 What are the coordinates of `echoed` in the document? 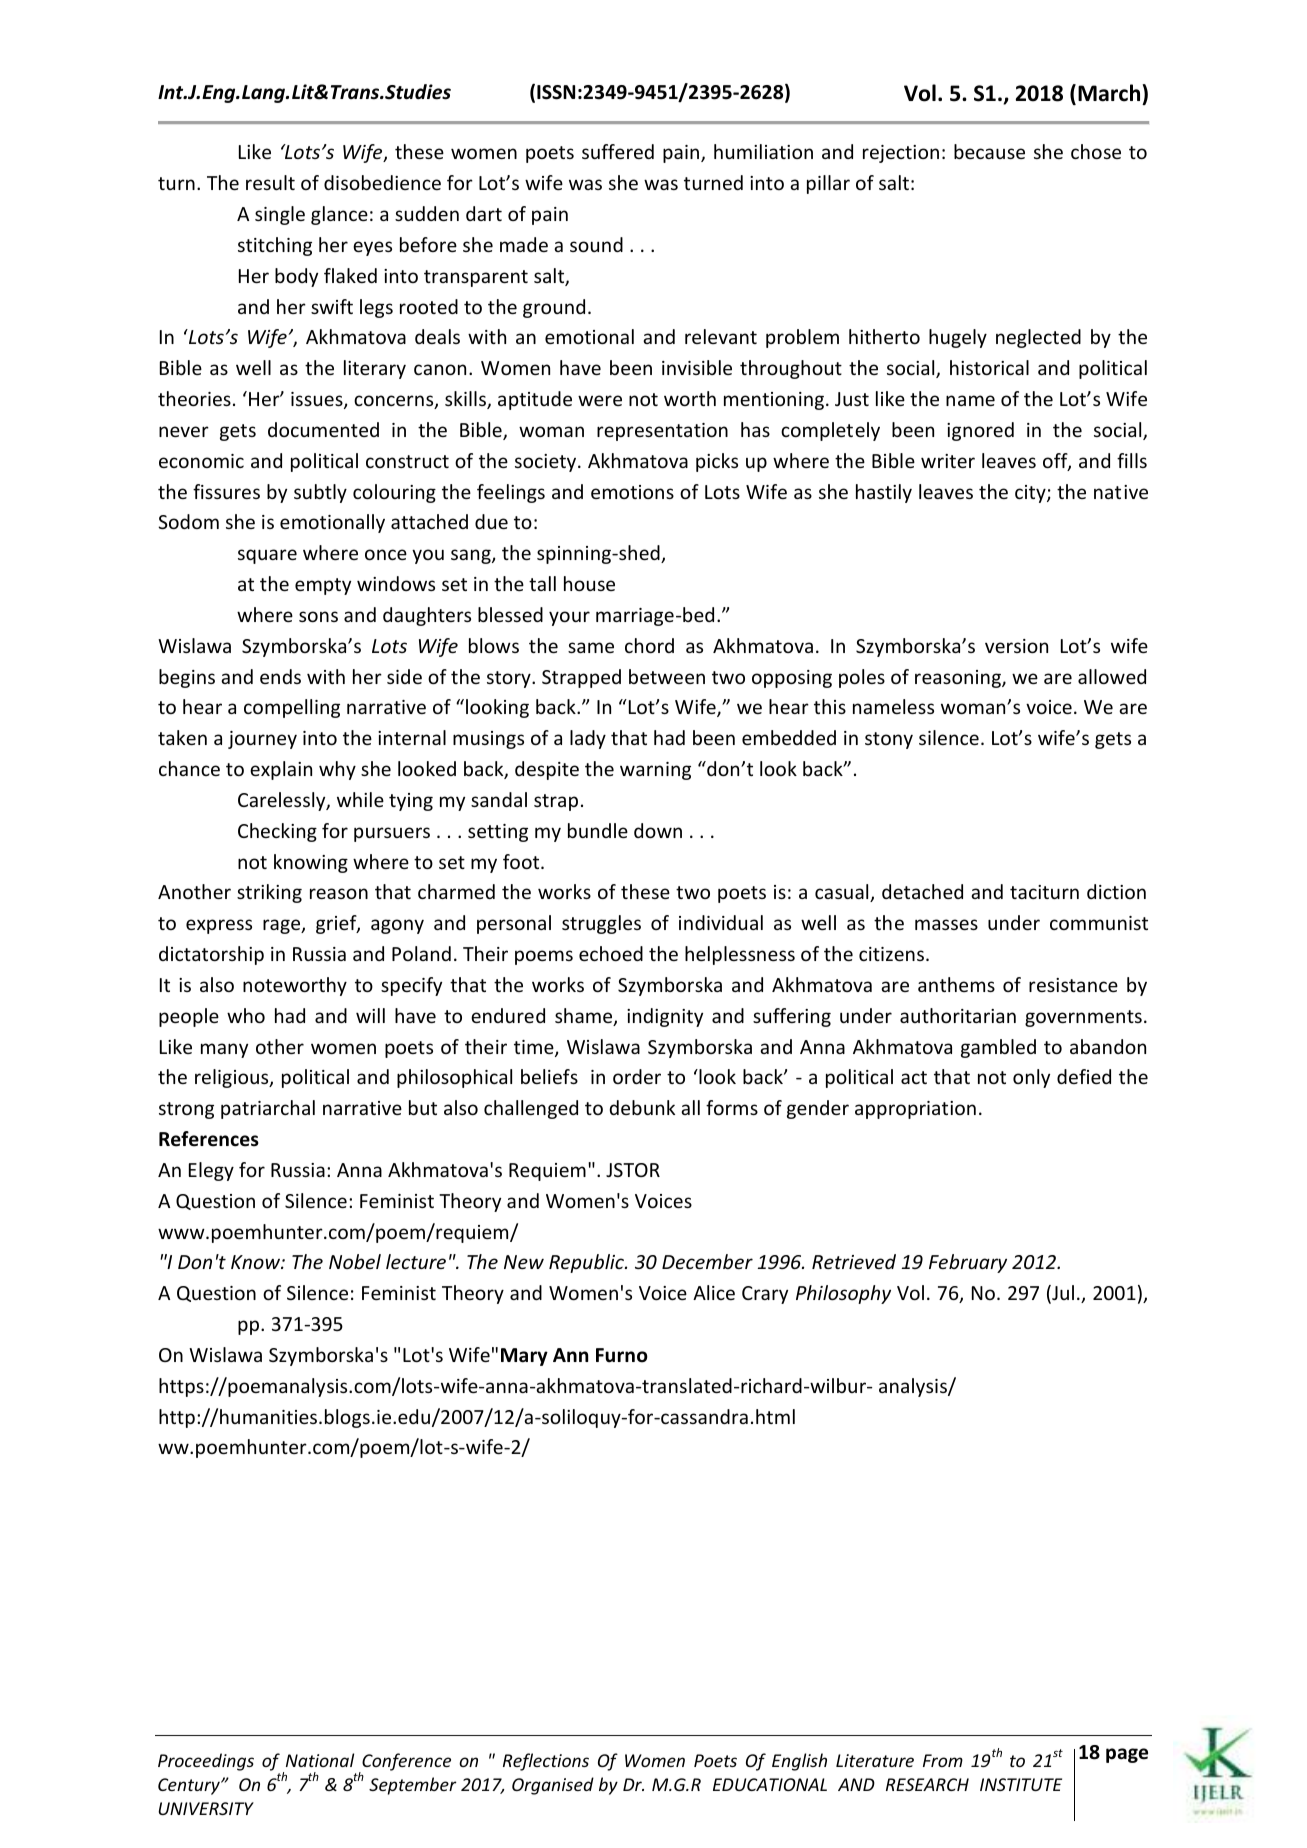 It's located at (611, 953).
